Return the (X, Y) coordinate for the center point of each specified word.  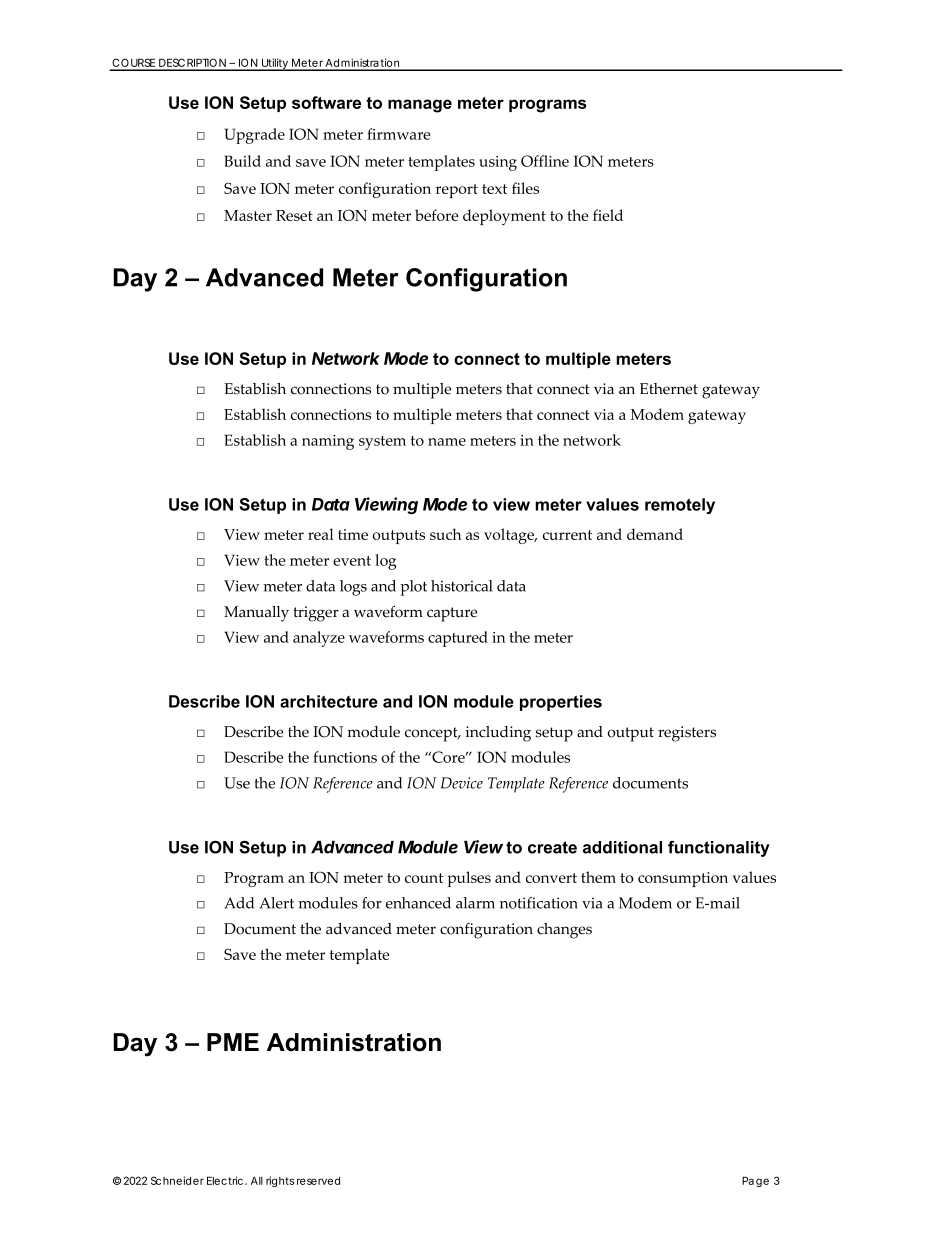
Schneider (177, 1180)
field (608, 215)
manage (420, 106)
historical (462, 586)
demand (655, 534)
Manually (256, 614)
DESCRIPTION (192, 64)
